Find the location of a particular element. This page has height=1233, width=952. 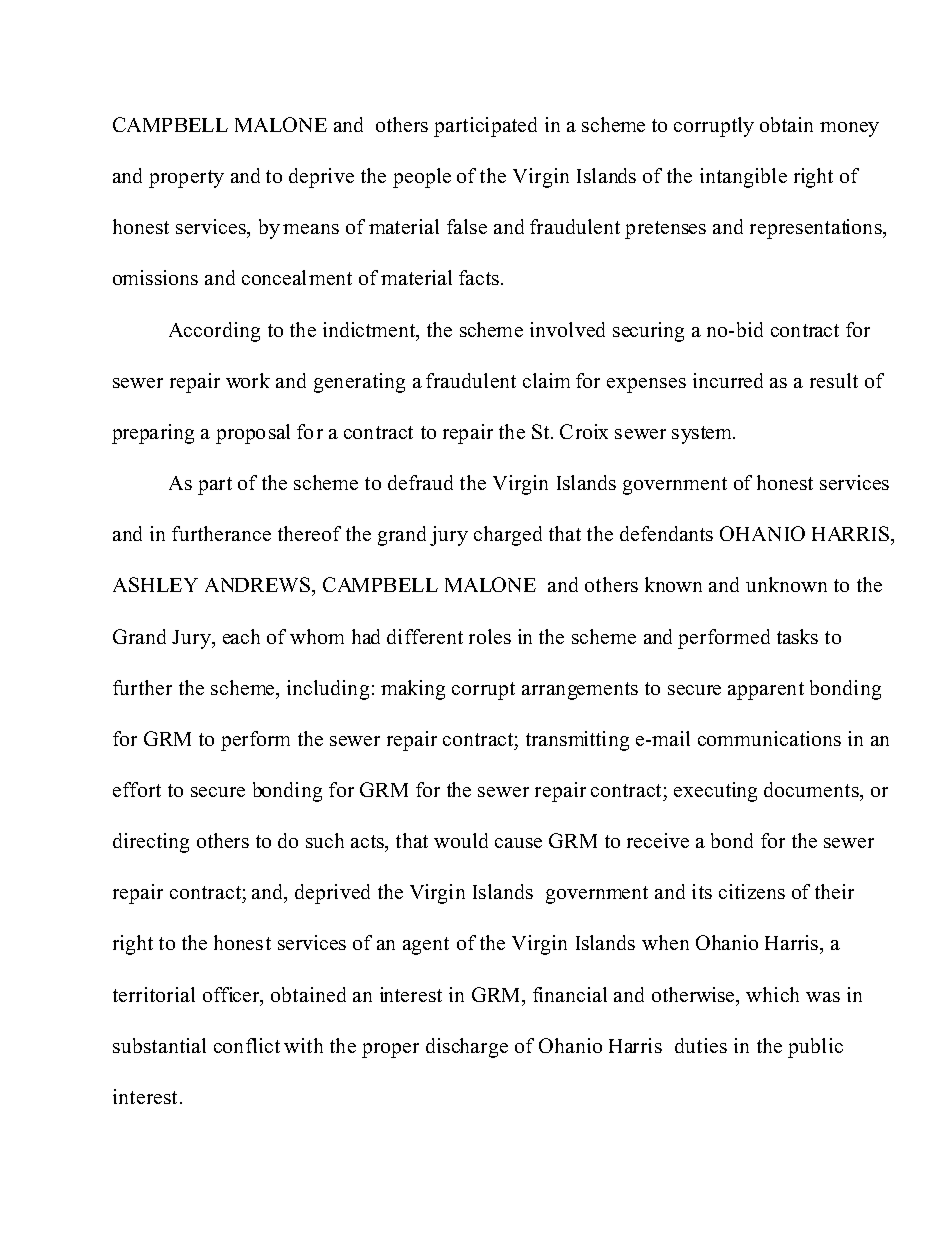

directing is located at coordinates (151, 843).
